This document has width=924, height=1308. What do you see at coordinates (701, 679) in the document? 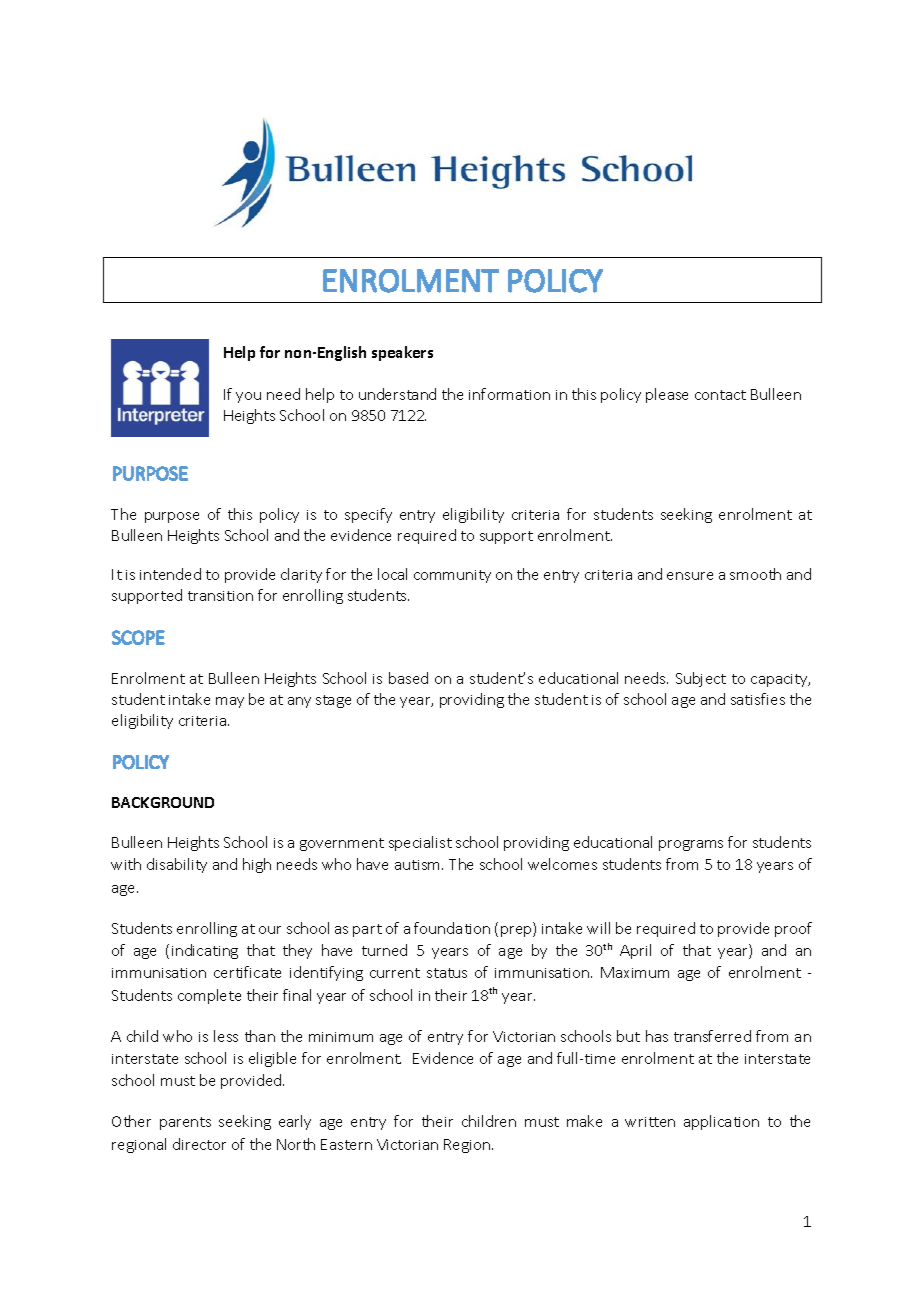
I see `Subject` at bounding box center [701, 679].
